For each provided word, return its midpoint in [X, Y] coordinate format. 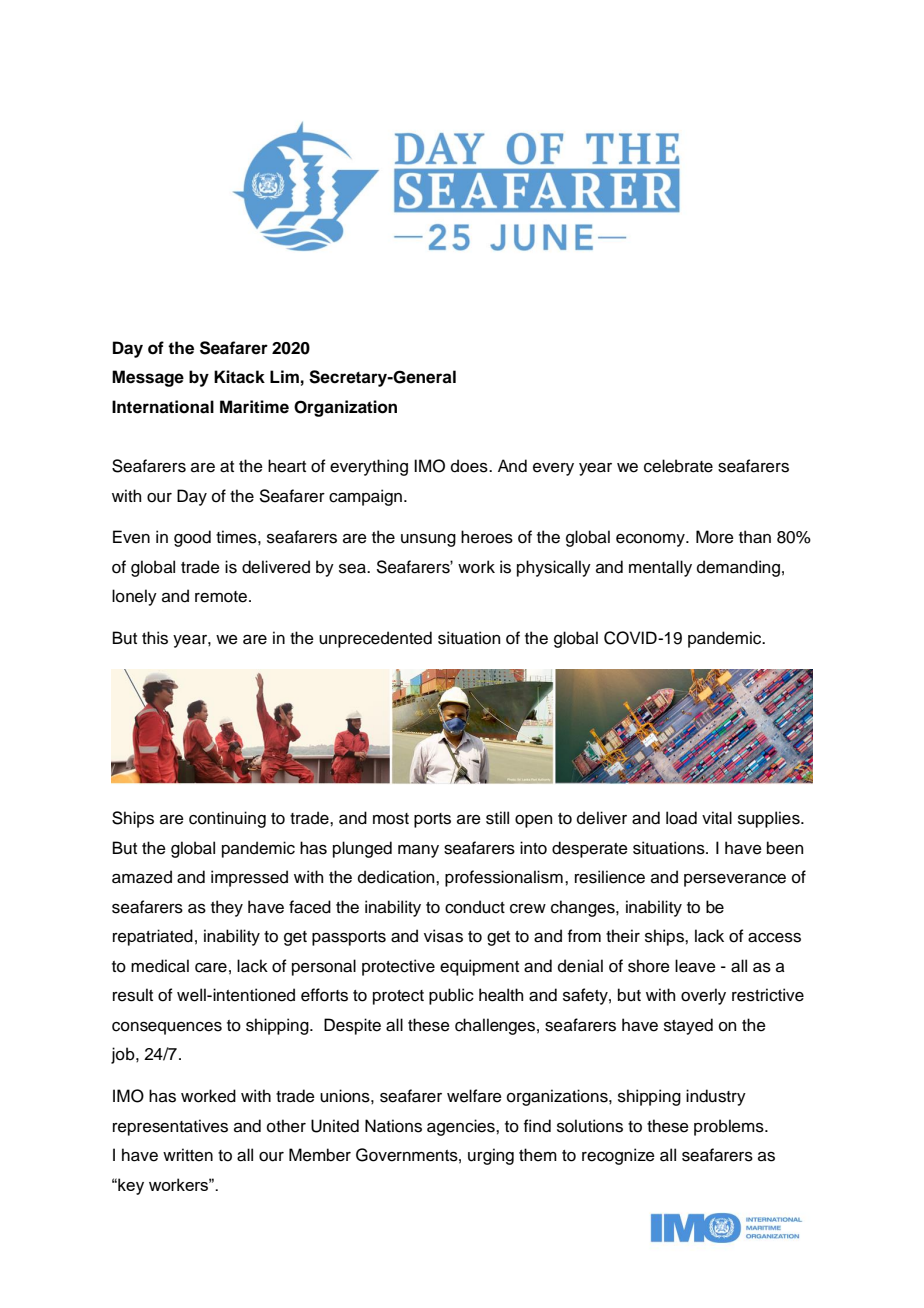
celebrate [678, 466]
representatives [170, 1127]
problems [730, 1127]
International [163, 407]
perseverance [735, 880]
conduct [475, 907]
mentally [660, 568]
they [227, 908]
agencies [462, 1127]
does [470, 466]
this [155, 638]
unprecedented [375, 639]
